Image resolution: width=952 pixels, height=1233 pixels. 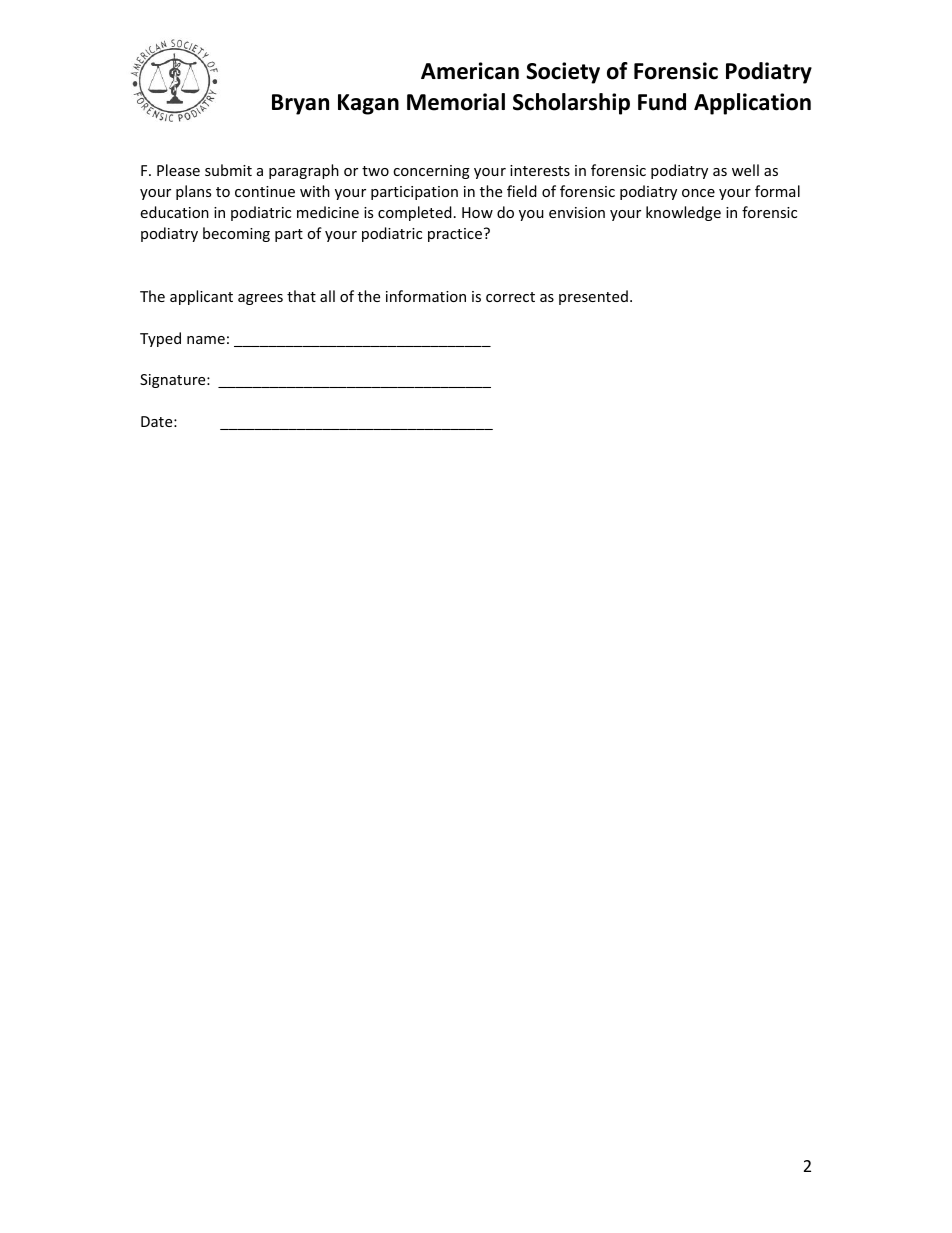 What do you see at coordinates (206, 340) in the page?
I see `name` at bounding box center [206, 340].
